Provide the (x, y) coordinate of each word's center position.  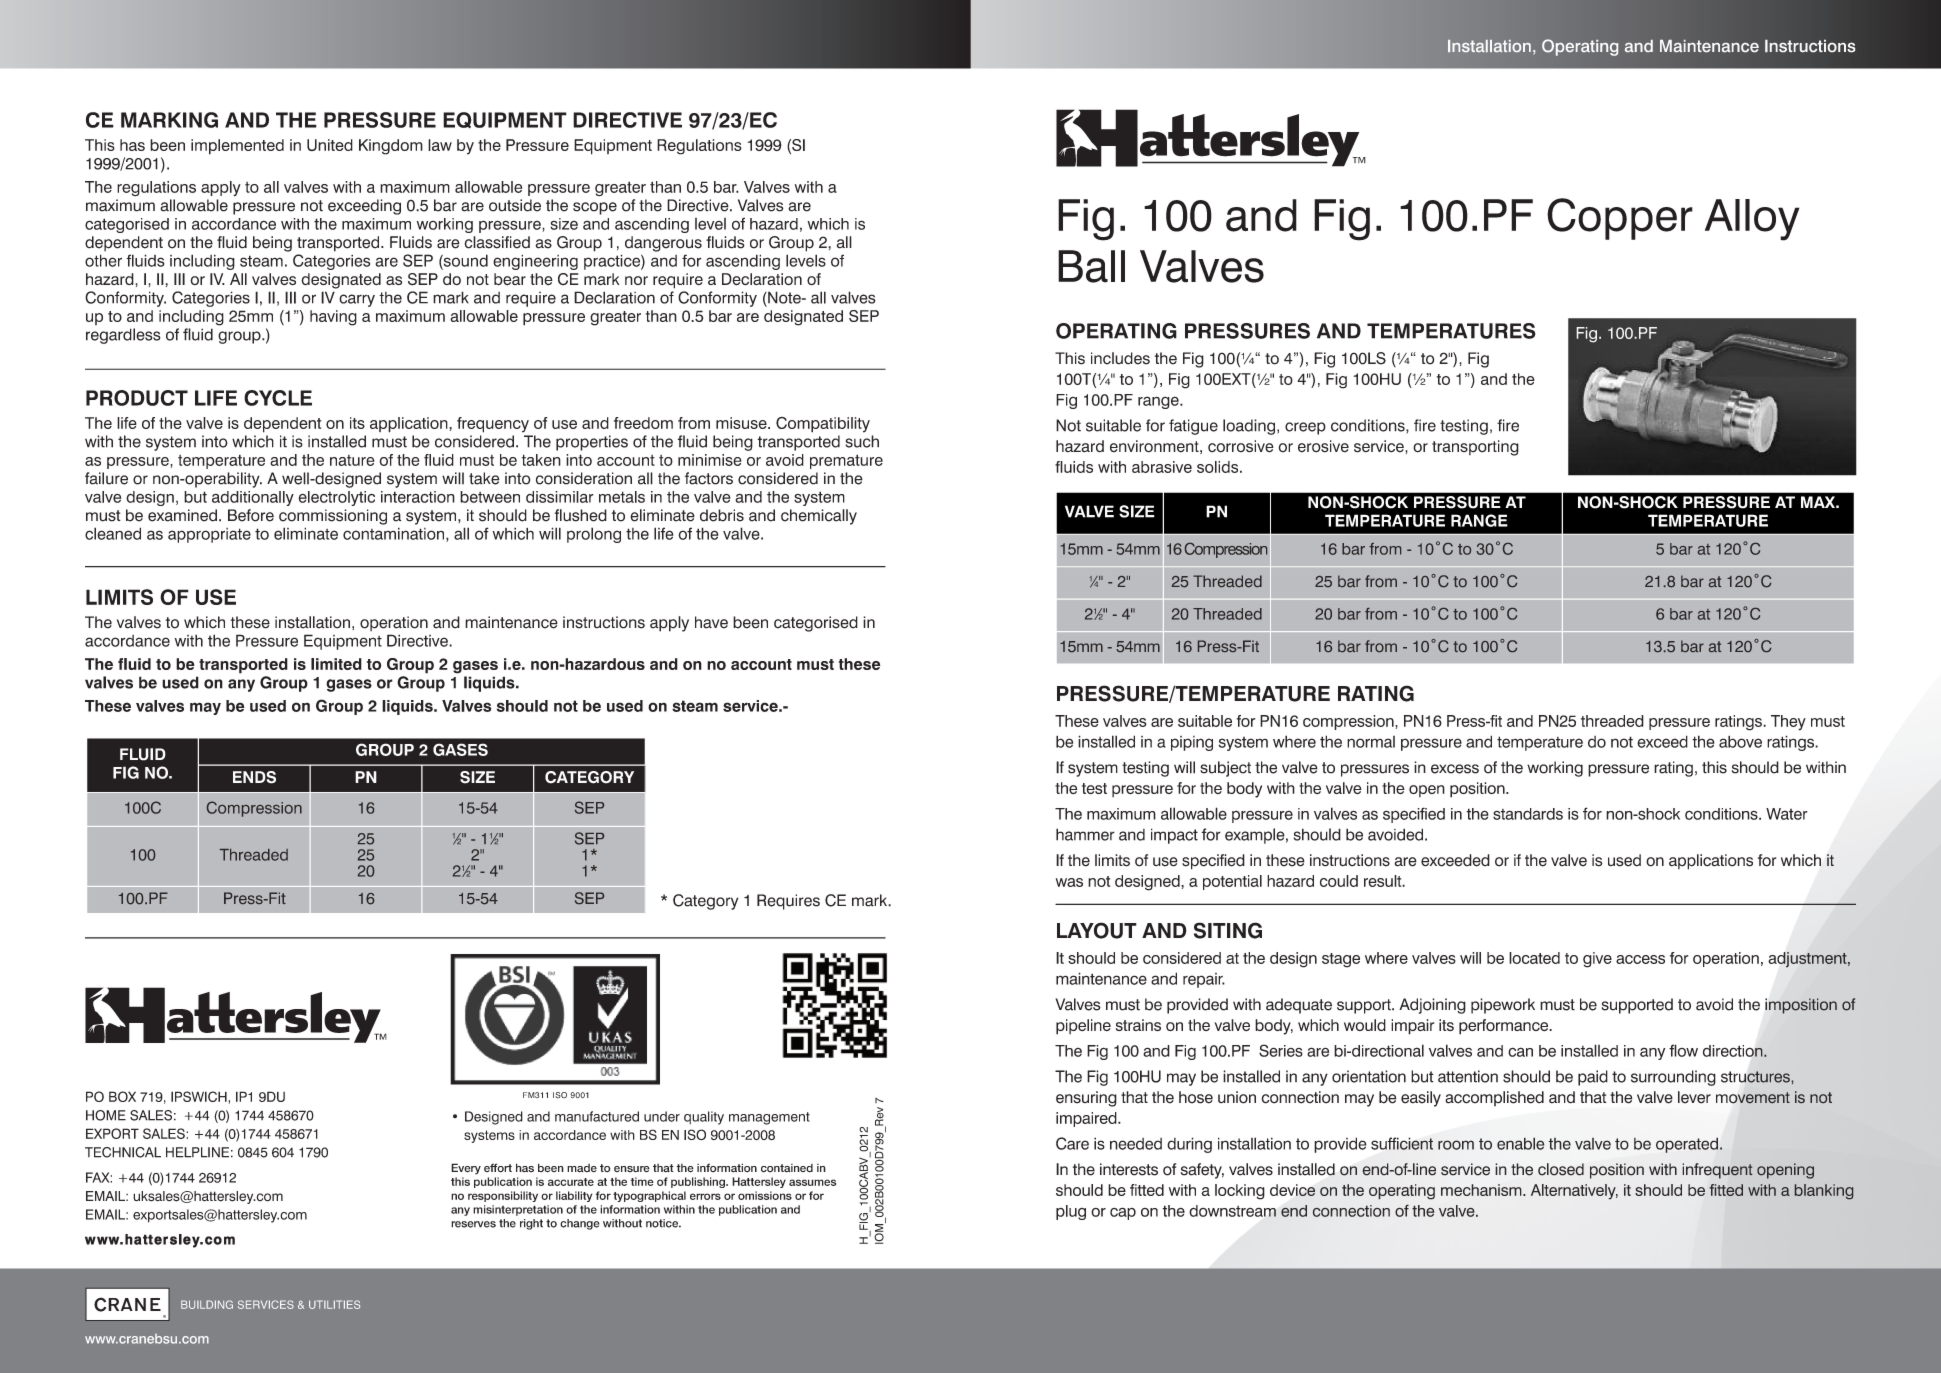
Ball (1091, 266)
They (1788, 723)
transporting (1475, 448)
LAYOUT (1097, 930)
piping (1192, 743)
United (330, 145)
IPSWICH (199, 1096)
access (1640, 959)
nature (352, 460)
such (862, 441)
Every (466, 1169)
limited (336, 664)
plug (1071, 1212)
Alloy (1752, 220)
